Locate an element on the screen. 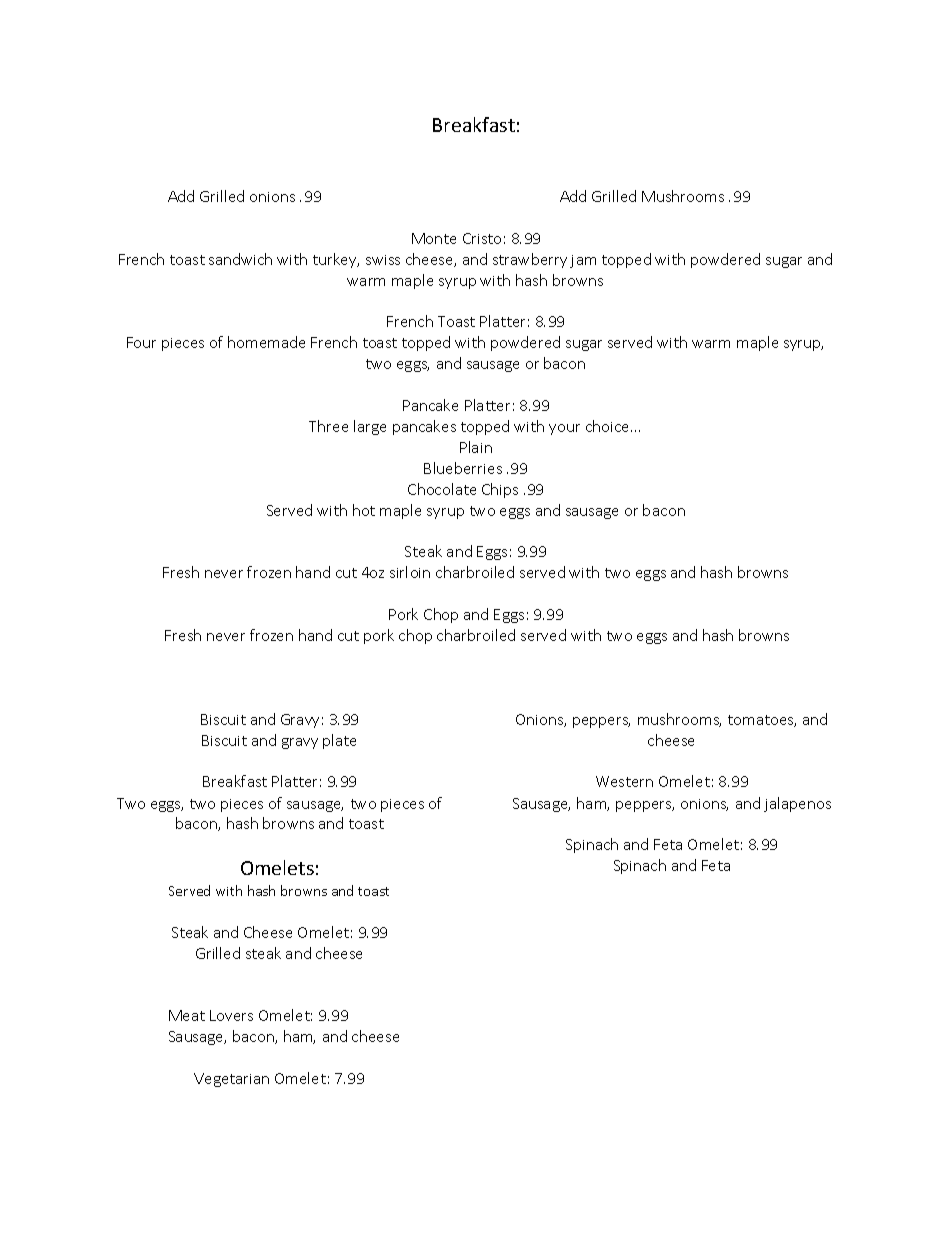 The image size is (952, 1233). jam is located at coordinates (583, 261).
